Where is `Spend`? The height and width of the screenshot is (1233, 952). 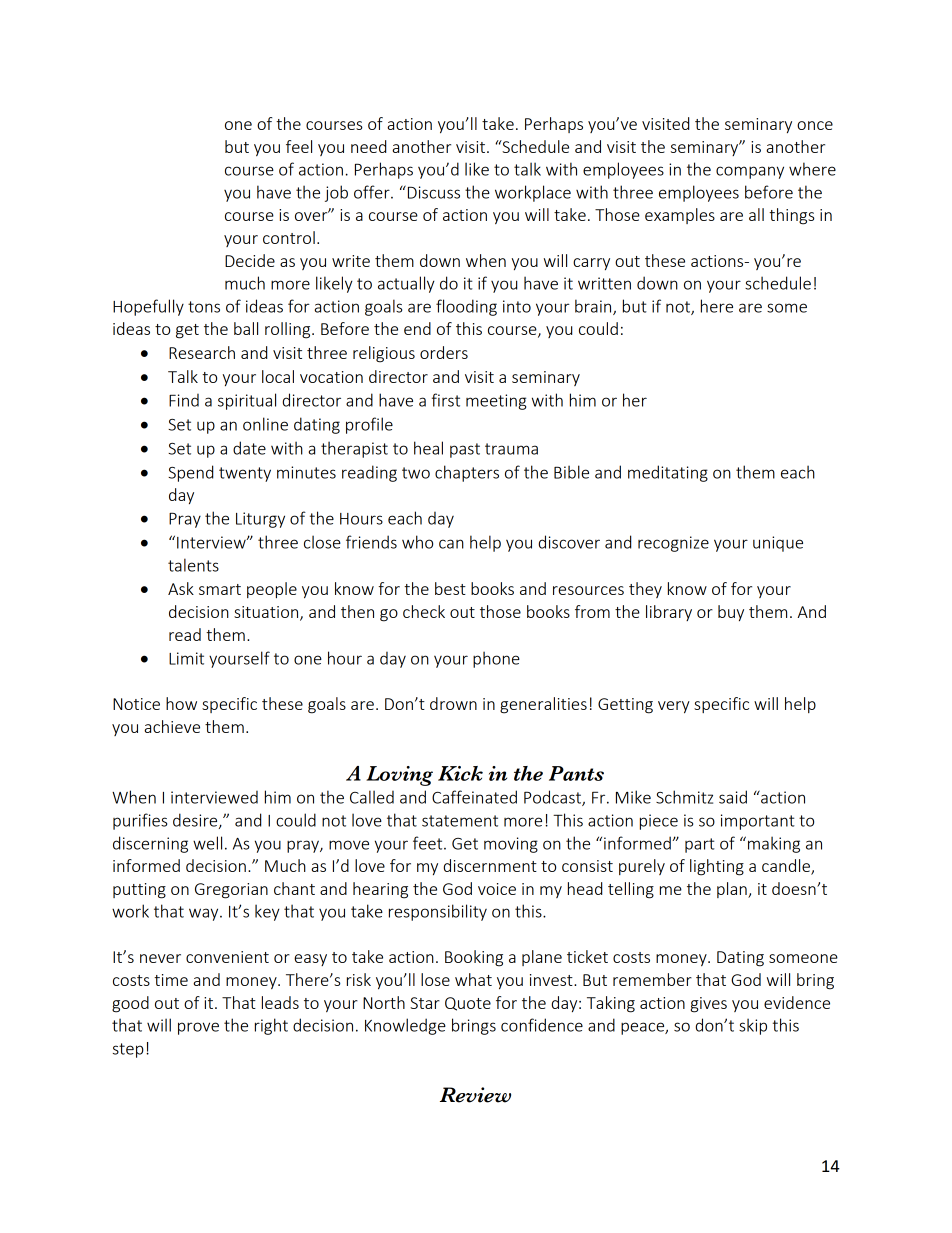
Spend is located at coordinates (190, 473).
